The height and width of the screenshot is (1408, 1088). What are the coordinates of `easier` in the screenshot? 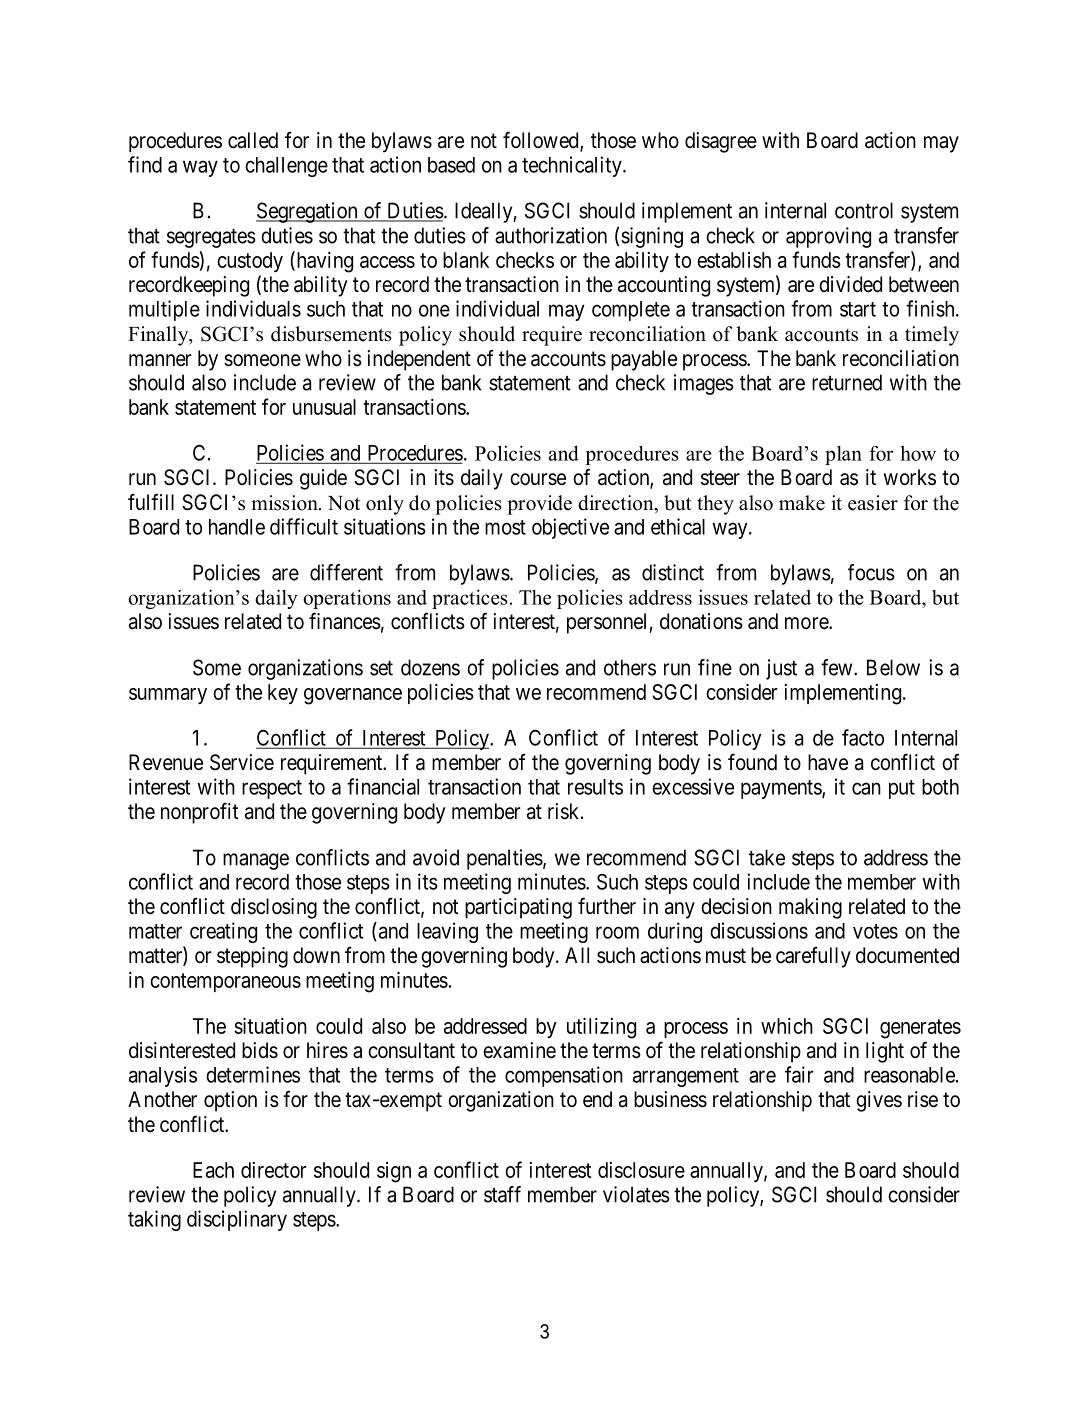 It's located at (873, 503).
